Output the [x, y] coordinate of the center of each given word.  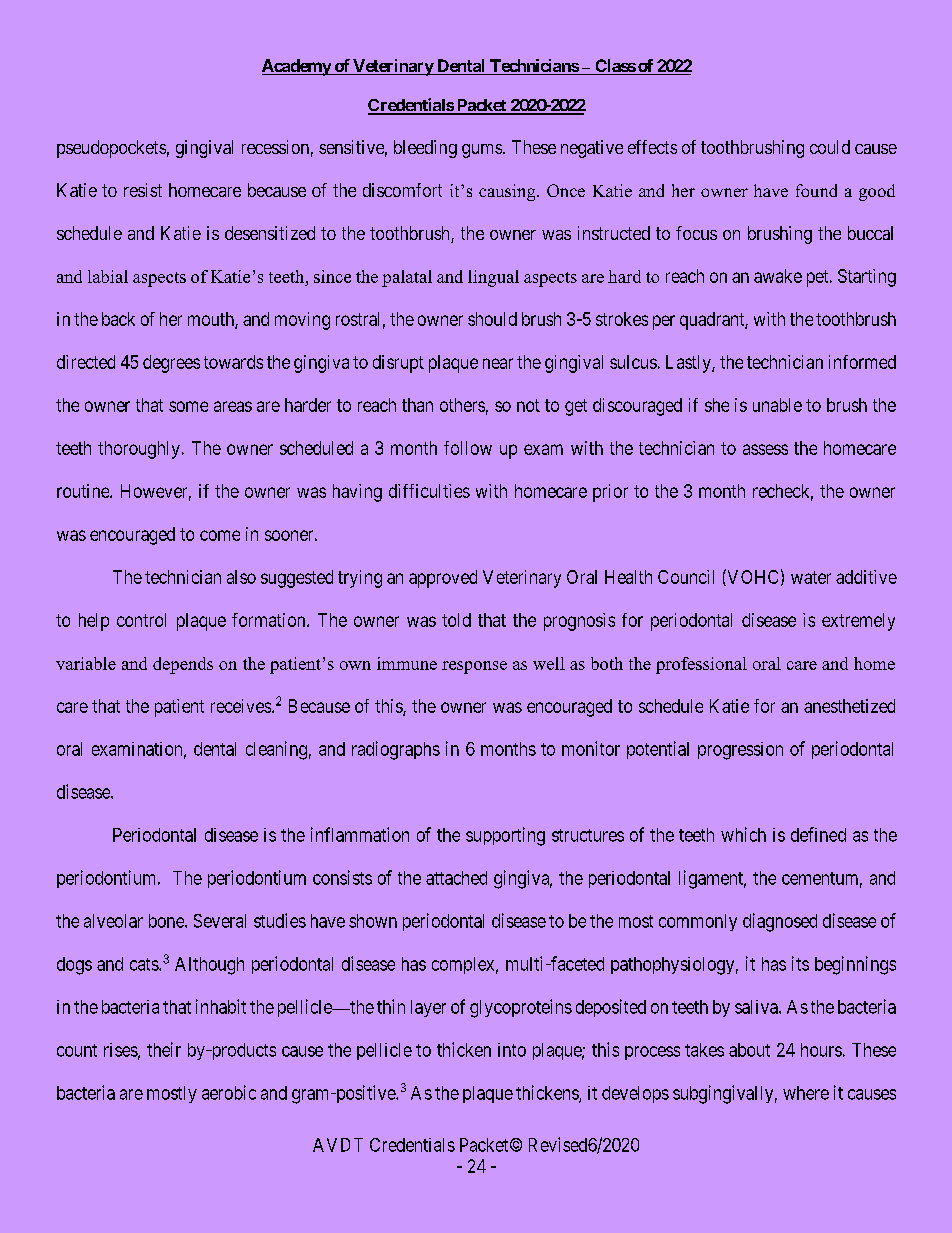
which [743, 834]
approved [443, 579]
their [164, 1049]
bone [167, 921]
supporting [505, 836]
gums [483, 151]
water [811, 577]
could [830, 147]
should [492, 319]
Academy [297, 67]
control [141, 620]
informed [862, 362]
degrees [171, 364]
